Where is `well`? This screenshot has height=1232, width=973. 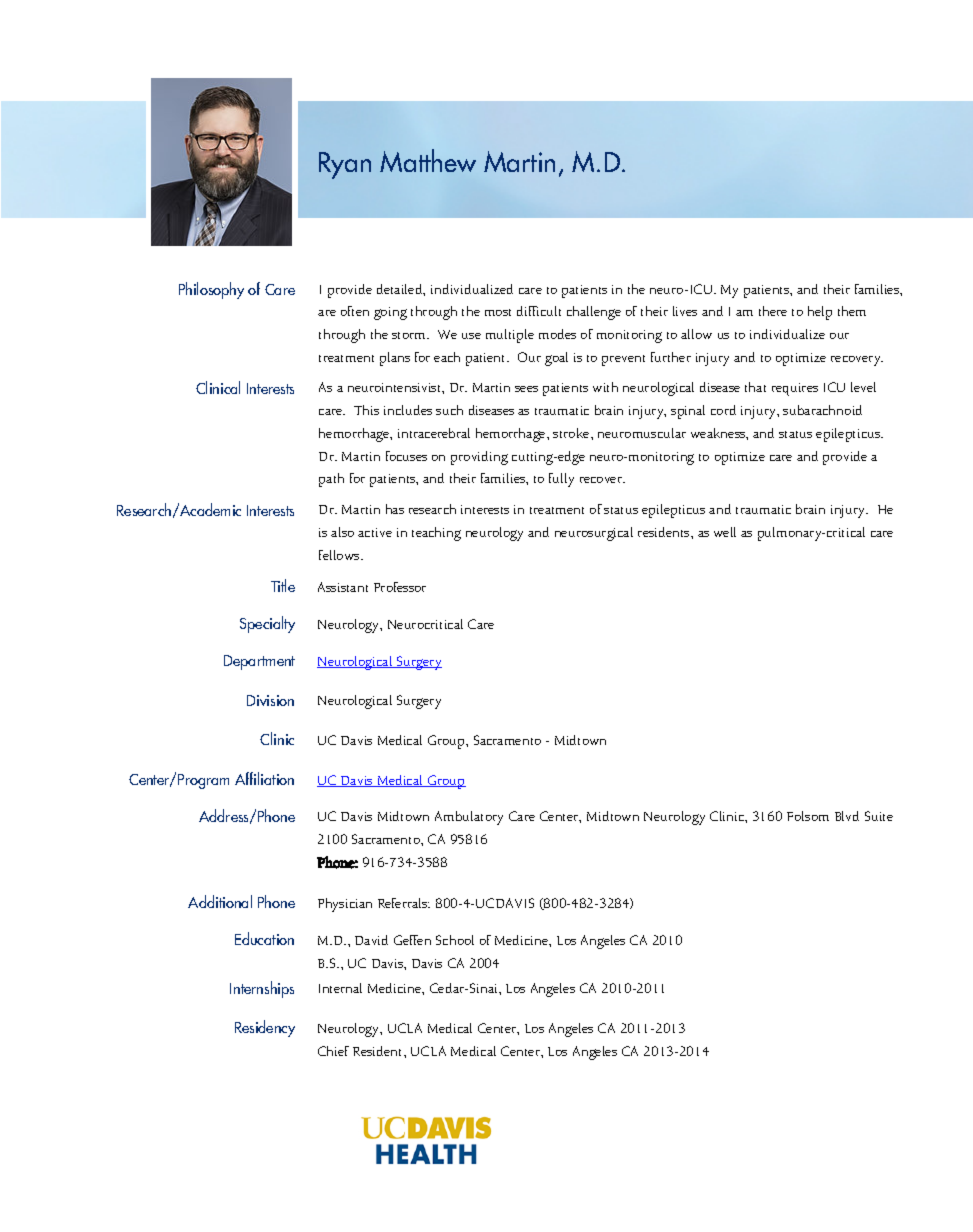
well is located at coordinates (725, 532).
